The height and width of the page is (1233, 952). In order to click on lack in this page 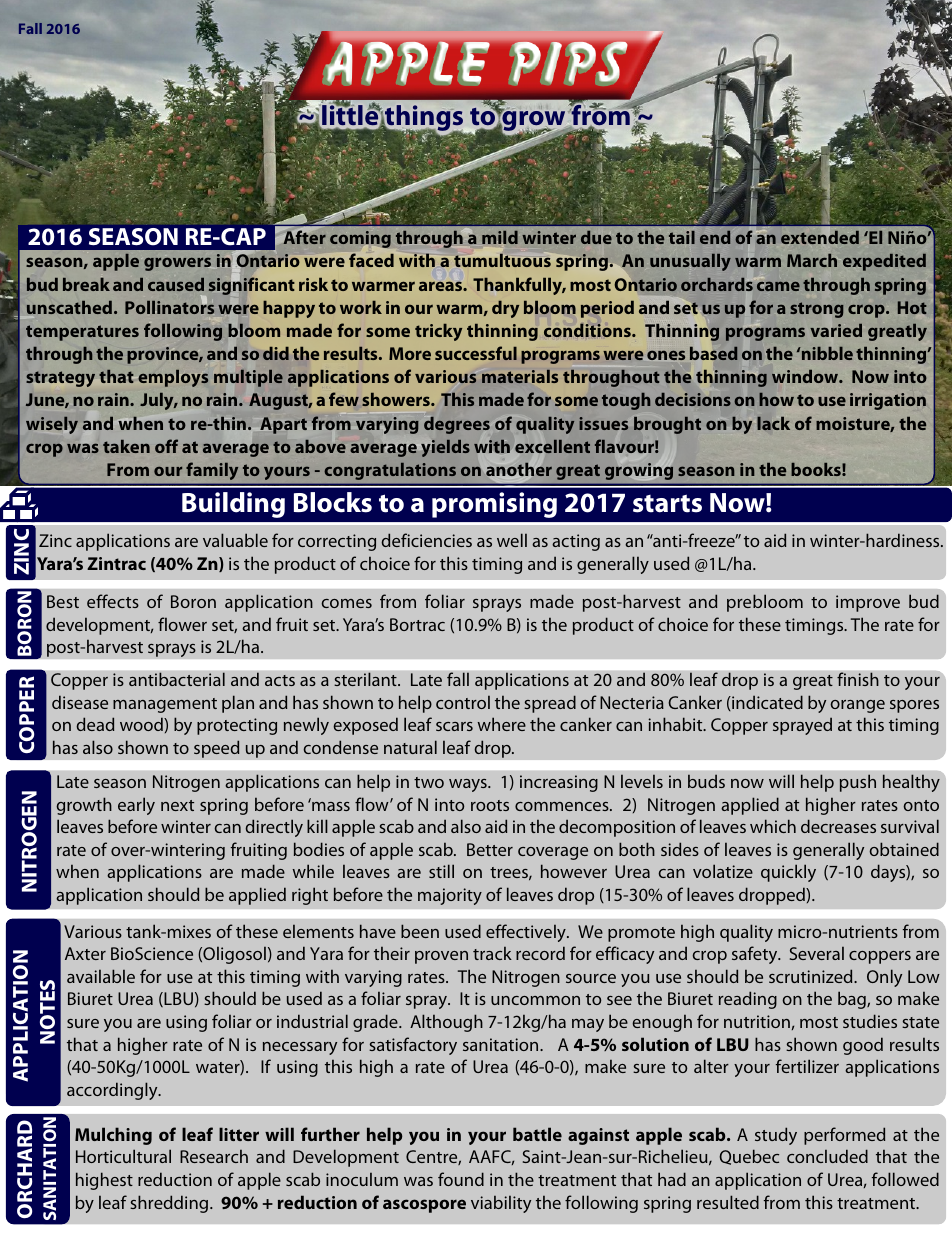, I will do `click(773, 423)`.
